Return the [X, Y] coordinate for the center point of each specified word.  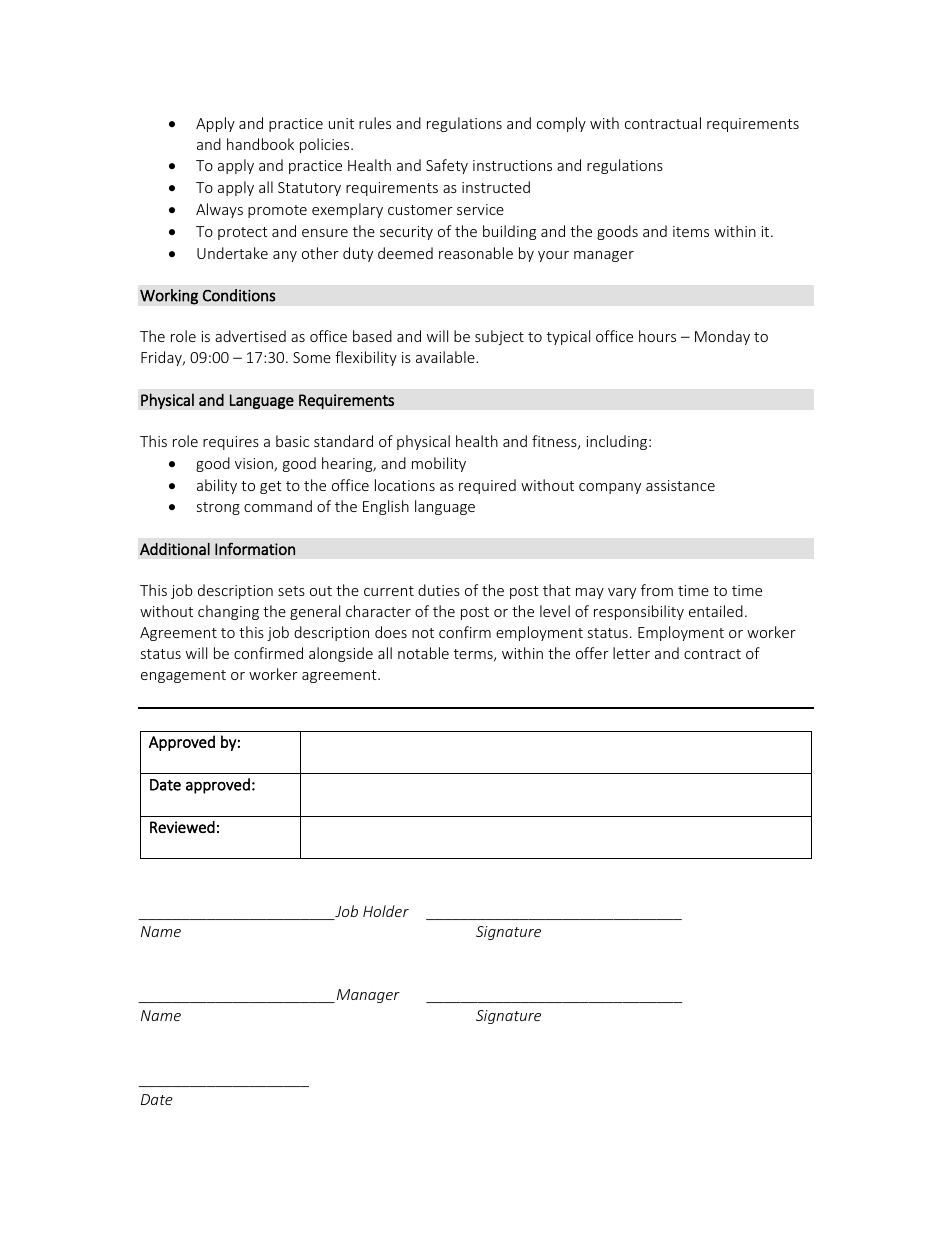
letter [631, 653]
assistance [680, 485]
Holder [386, 911]
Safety [447, 166]
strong [218, 508]
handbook [260, 144]
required [487, 486]
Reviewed [182, 827]
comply [561, 124]
